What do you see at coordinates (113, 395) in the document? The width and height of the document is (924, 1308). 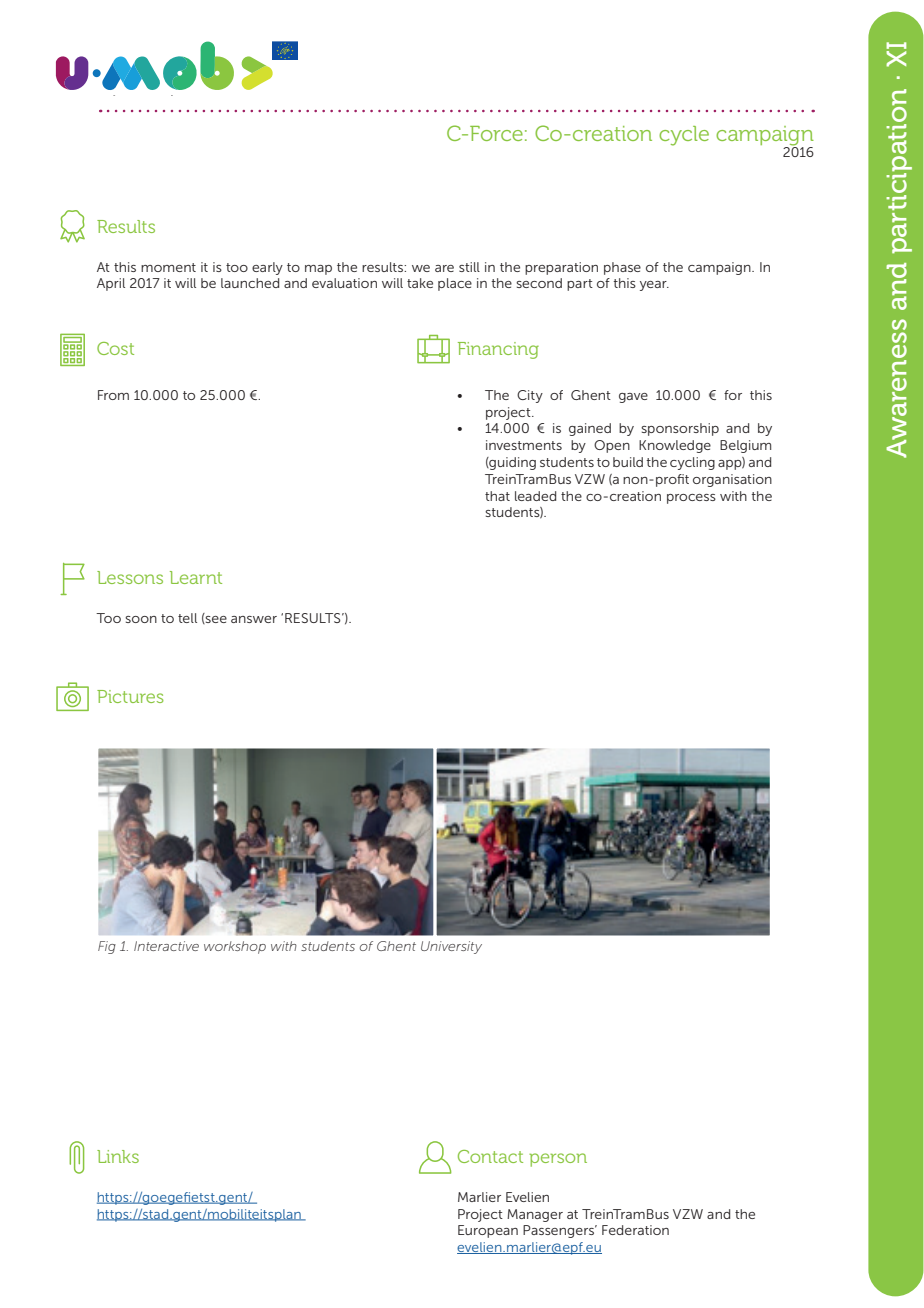 I see `From` at bounding box center [113, 395].
